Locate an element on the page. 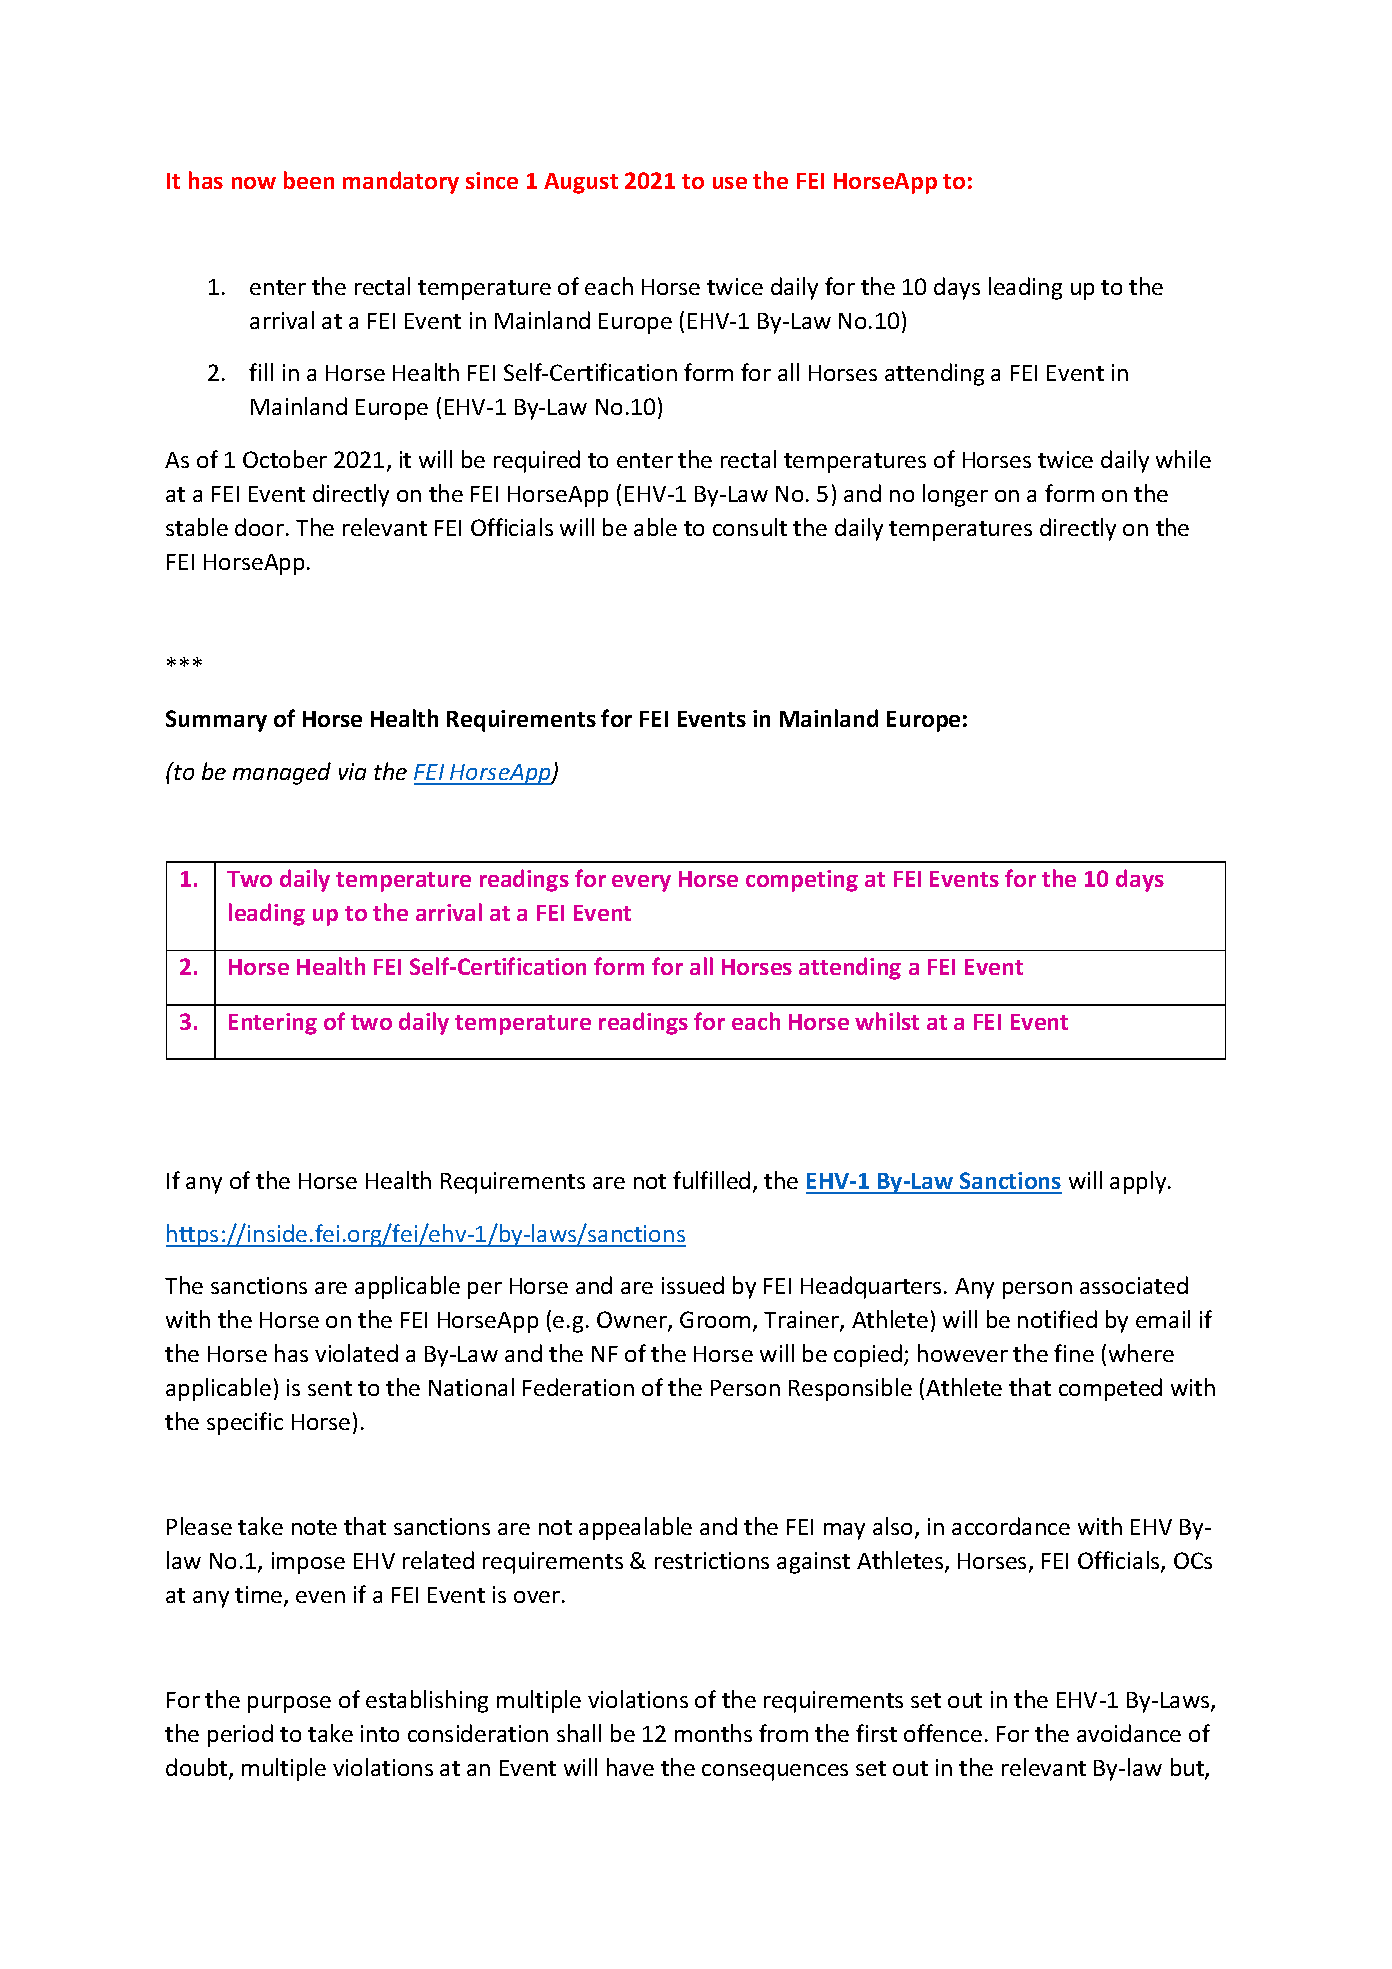 This page has width=1392, height=1969. every is located at coordinates (641, 883).
